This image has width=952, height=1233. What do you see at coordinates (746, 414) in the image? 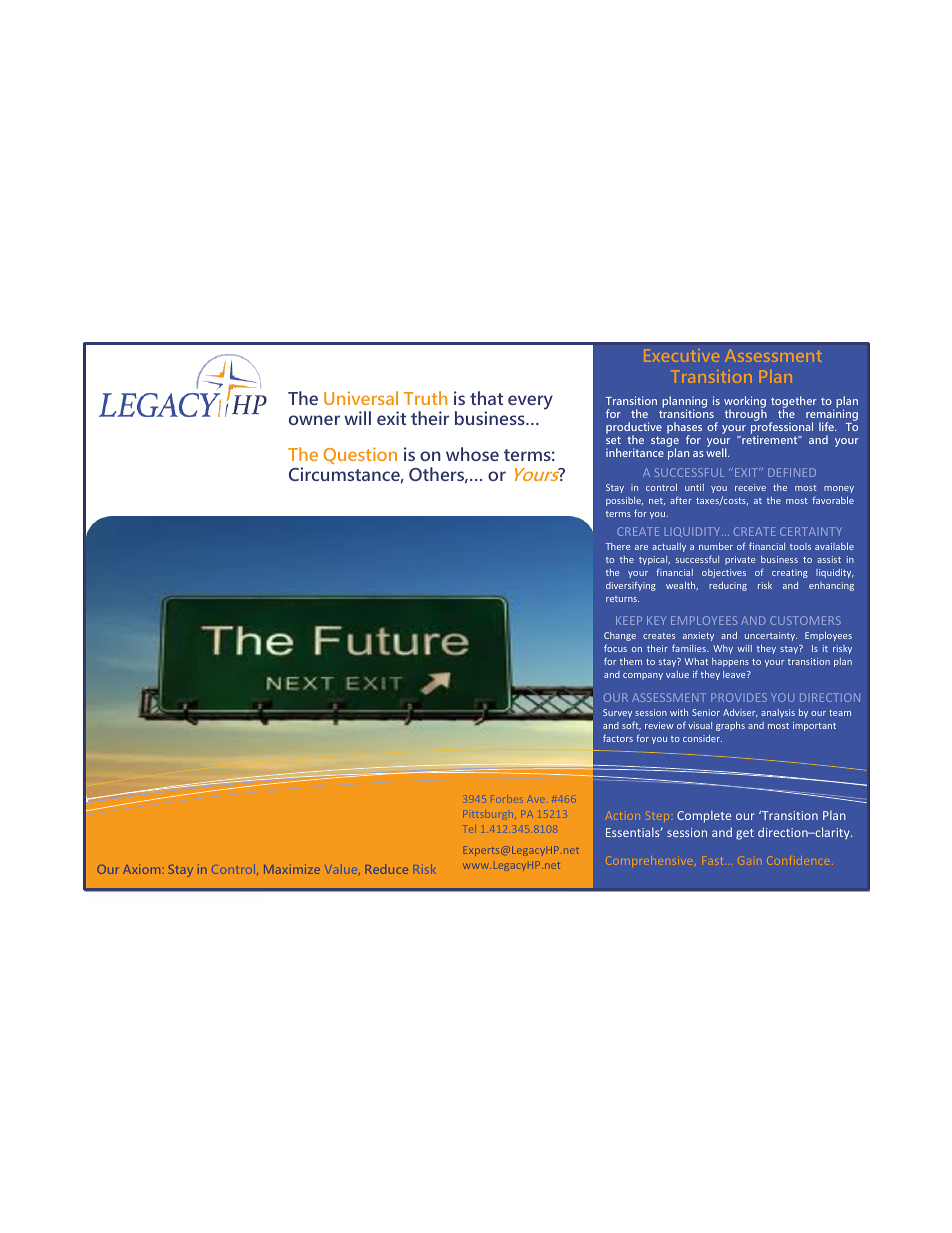
I see `through` at bounding box center [746, 414].
